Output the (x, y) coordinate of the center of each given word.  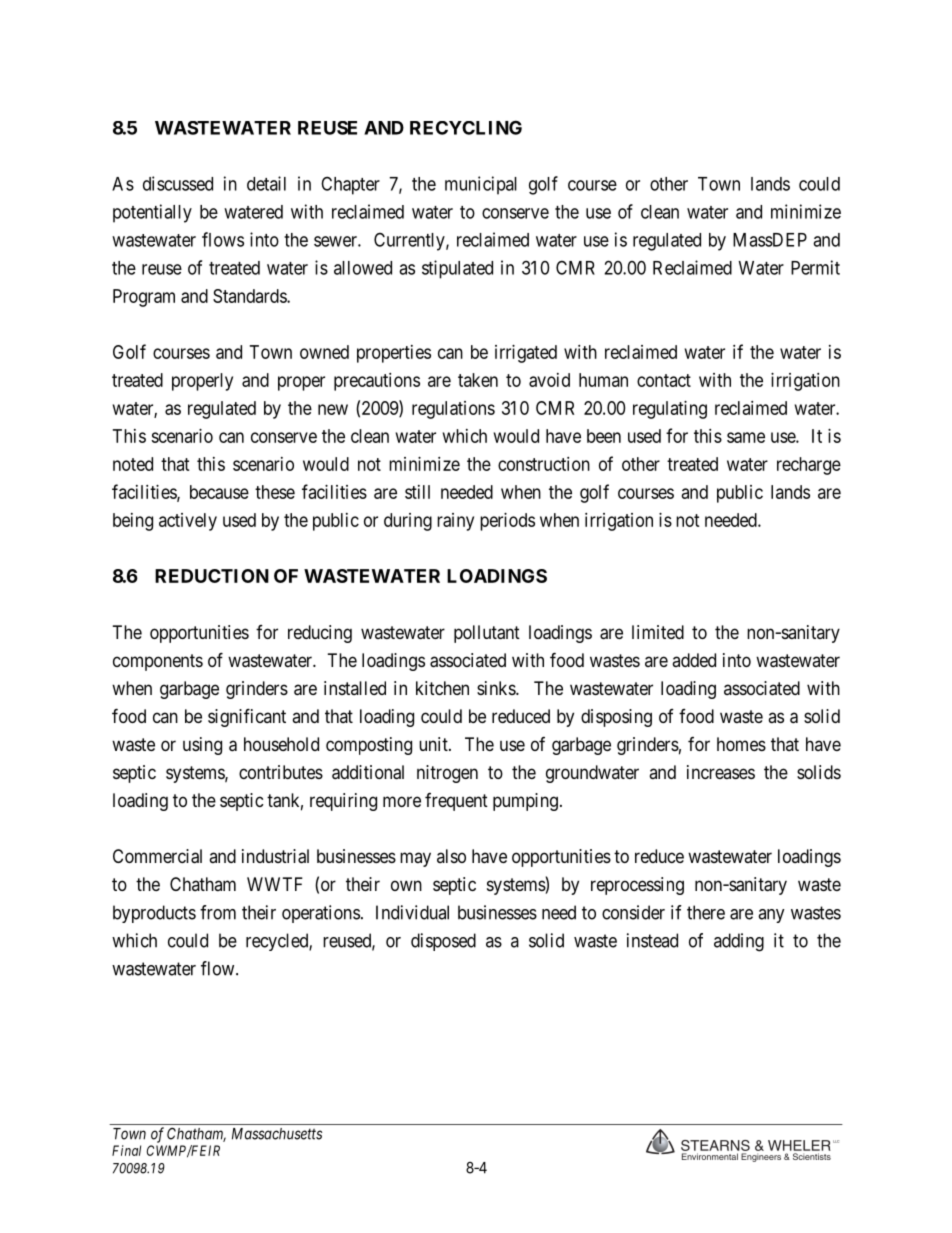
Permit (815, 267)
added (694, 660)
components (158, 662)
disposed (443, 942)
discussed (178, 183)
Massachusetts (277, 1134)
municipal (481, 185)
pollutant (487, 634)
